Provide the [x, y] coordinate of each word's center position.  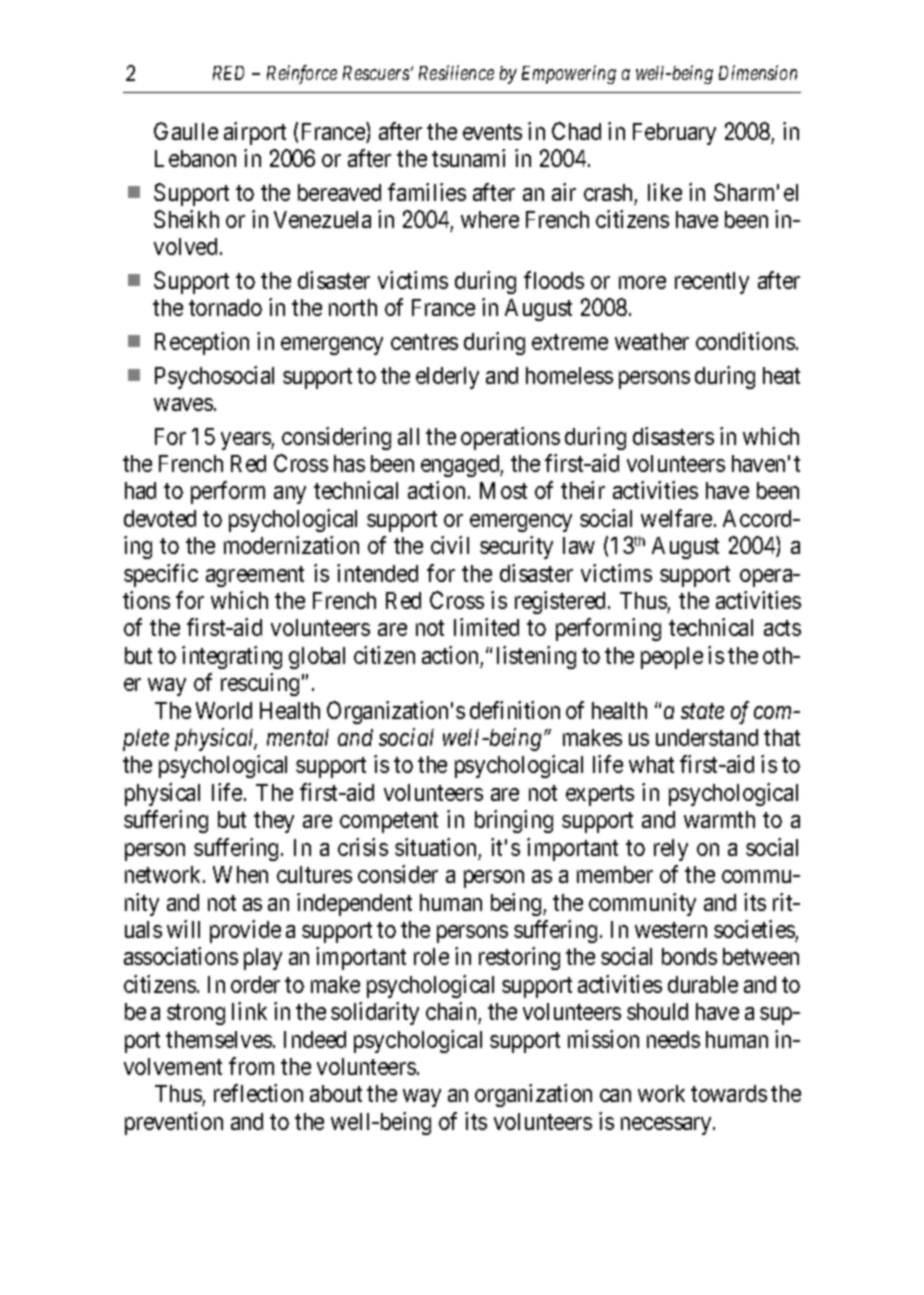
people [672, 658]
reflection [258, 1093]
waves [183, 404]
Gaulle [186, 131]
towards [729, 1093]
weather [652, 341]
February [674, 134]
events [492, 132]
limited [486, 627]
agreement [255, 576]
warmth [719, 819]
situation [435, 847]
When [240, 874]
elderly [447, 378]
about [336, 1093]
